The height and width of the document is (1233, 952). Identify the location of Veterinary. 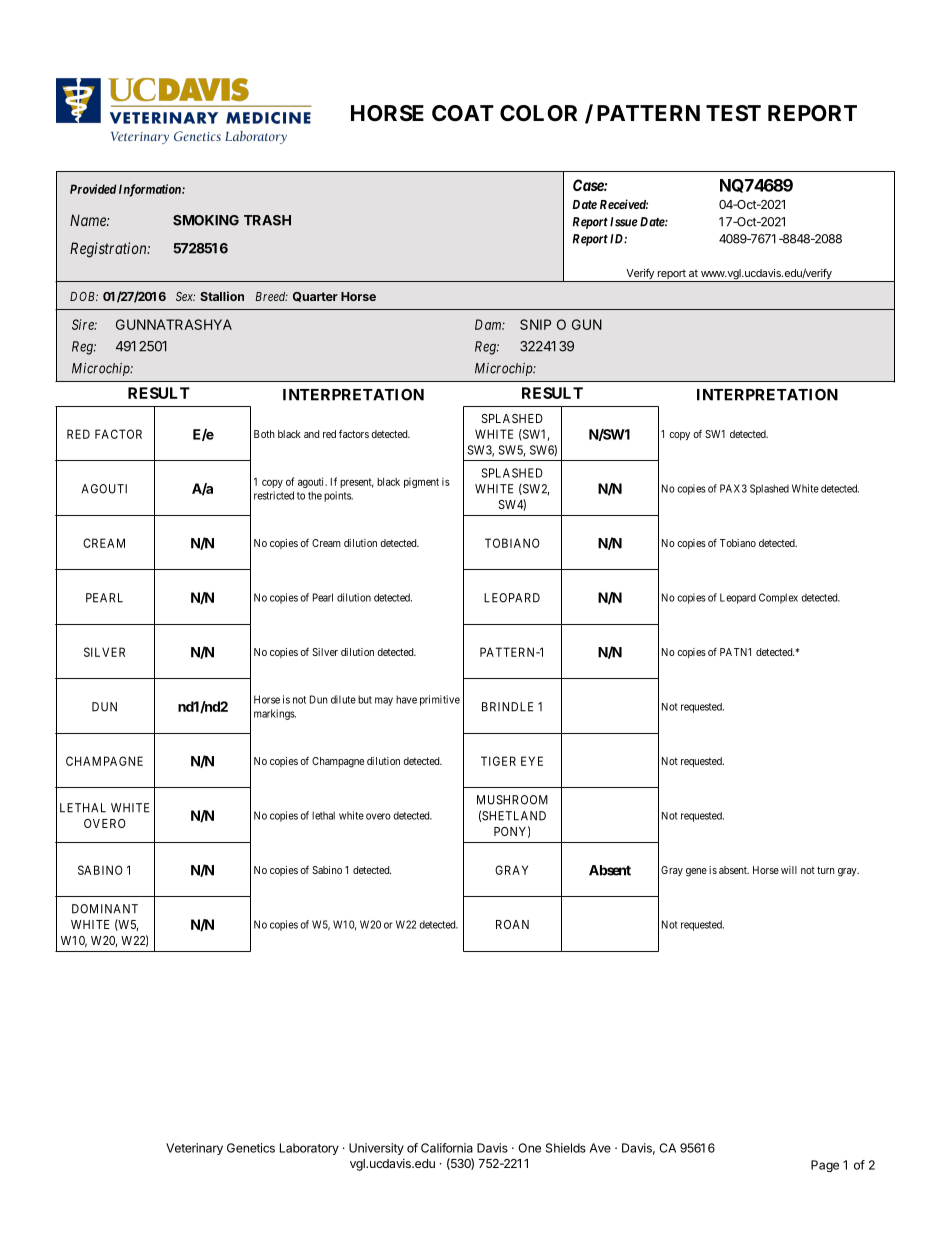
(194, 1149).
